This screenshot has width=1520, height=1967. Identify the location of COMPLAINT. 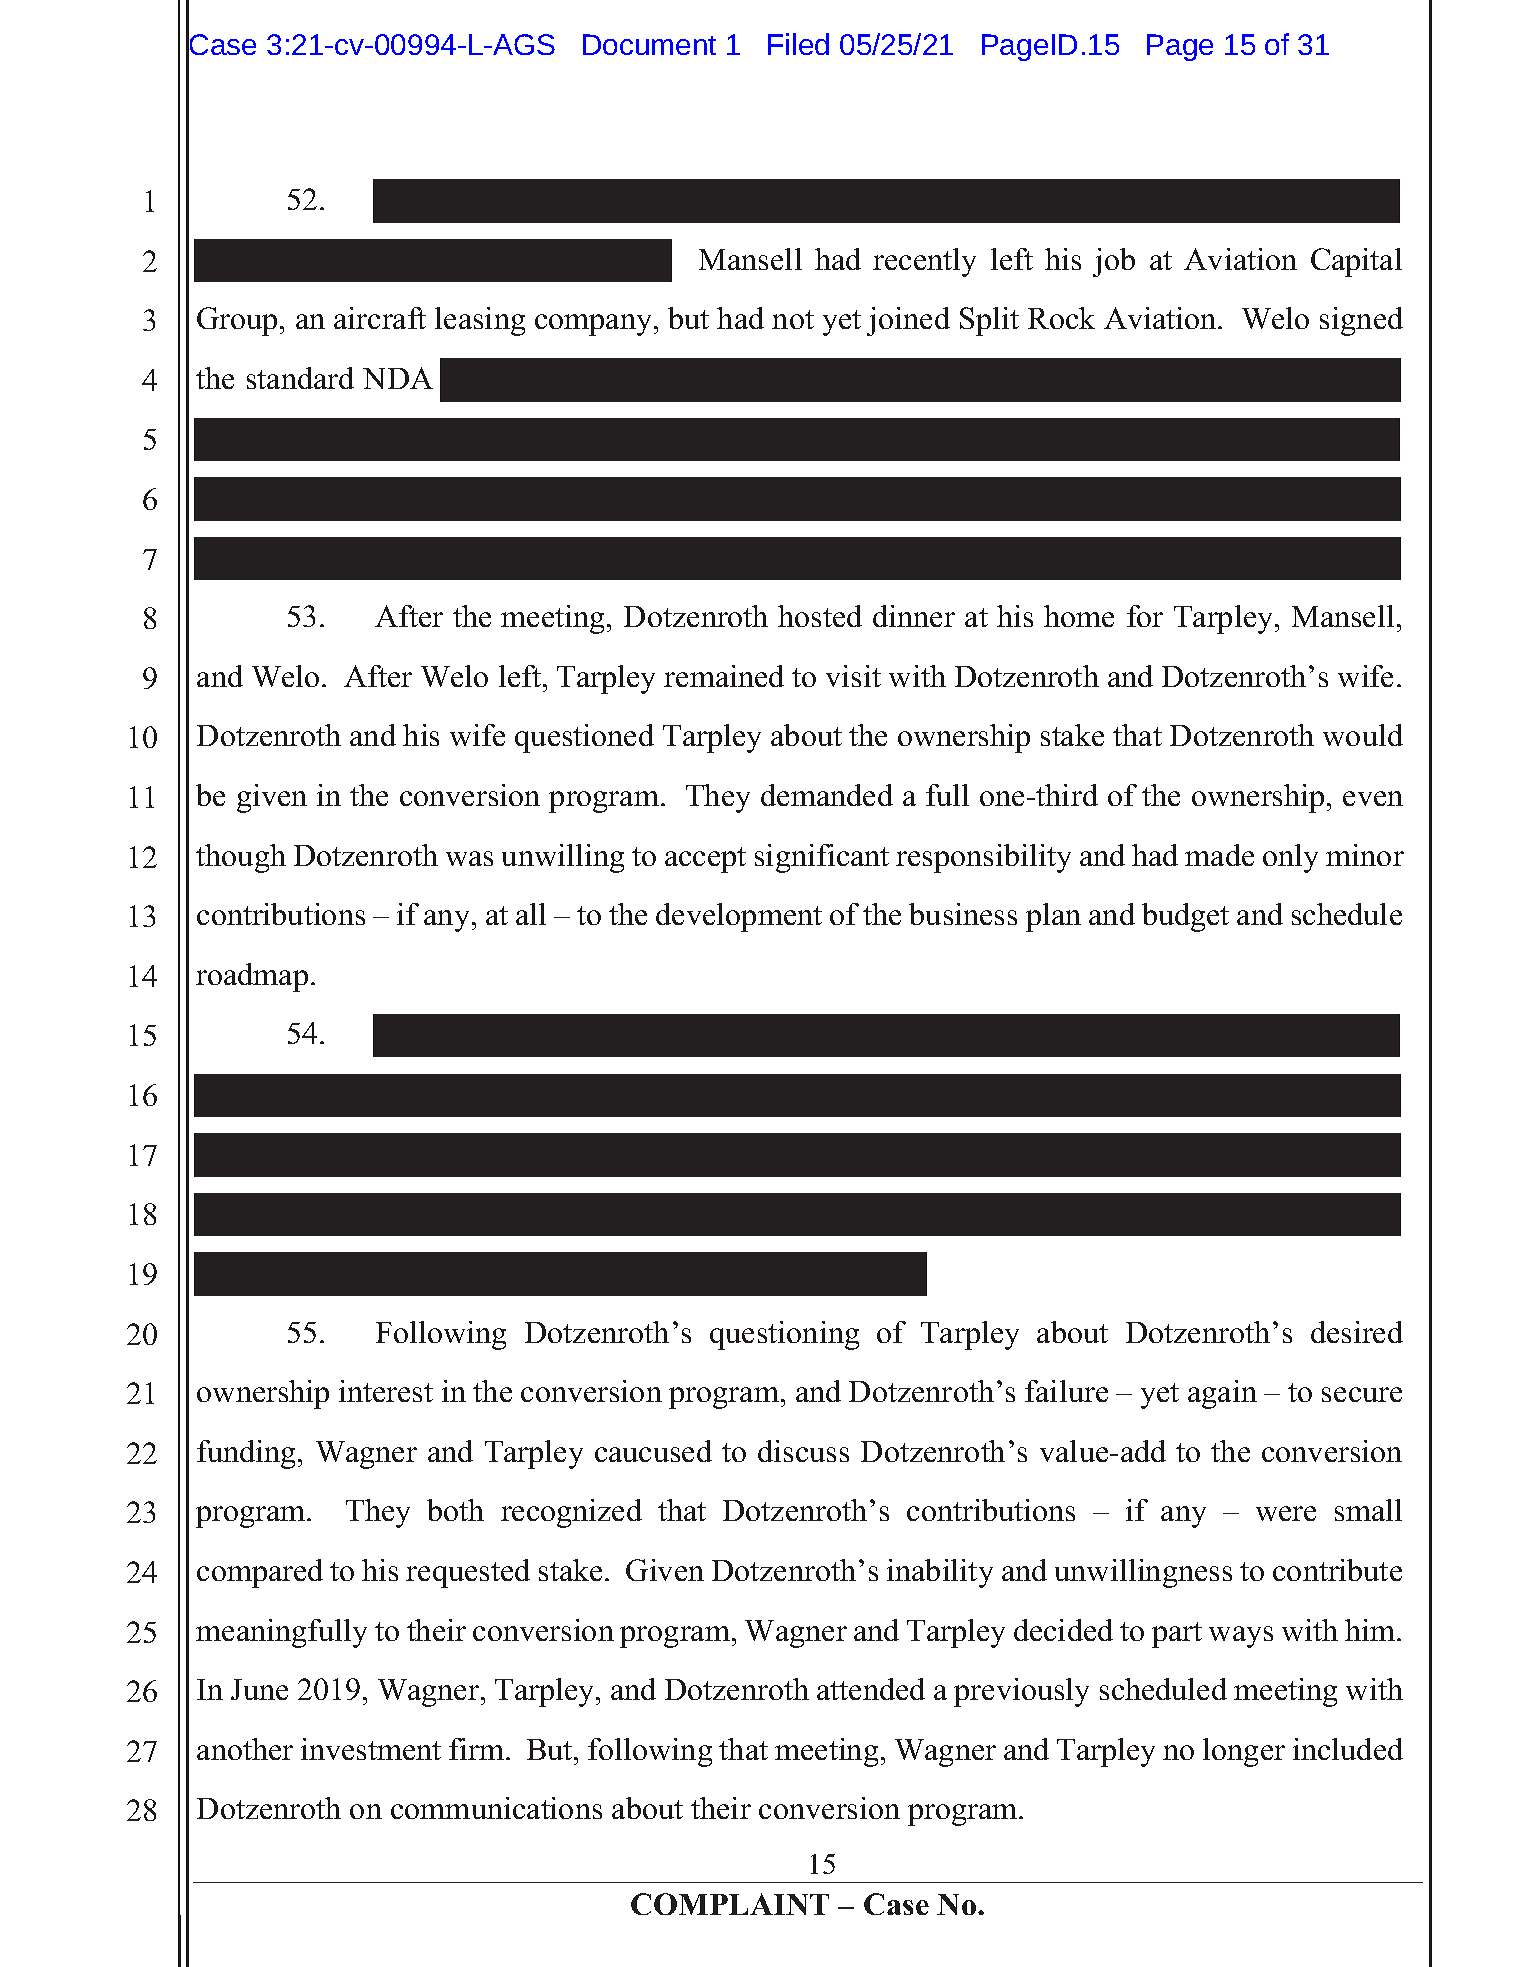
(730, 1904).
